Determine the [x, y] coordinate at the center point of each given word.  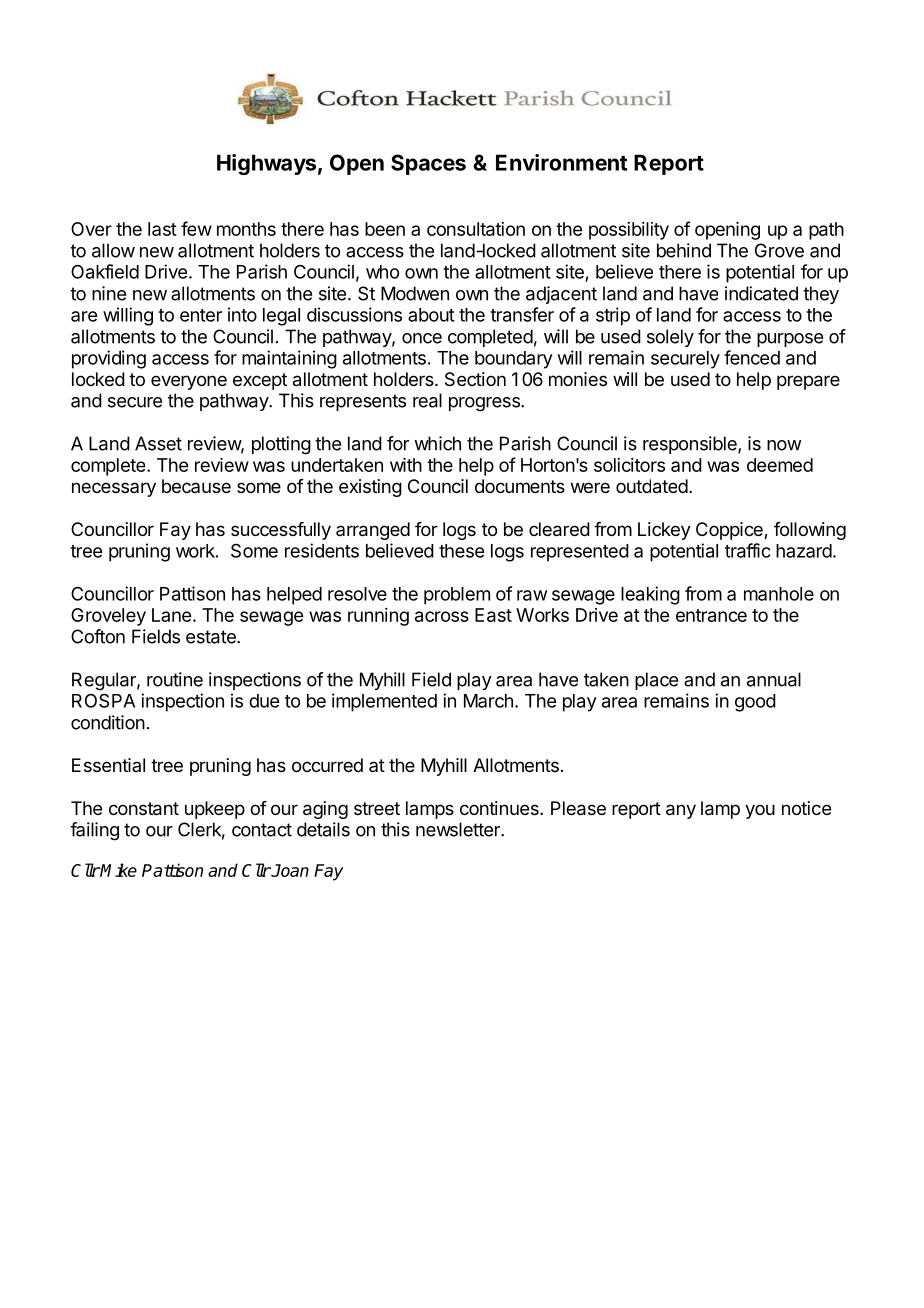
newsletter [459, 829]
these [461, 551]
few [196, 228]
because [196, 486]
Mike [118, 870]
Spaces [428, 164]
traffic [747, 550]
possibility [629, 231]
